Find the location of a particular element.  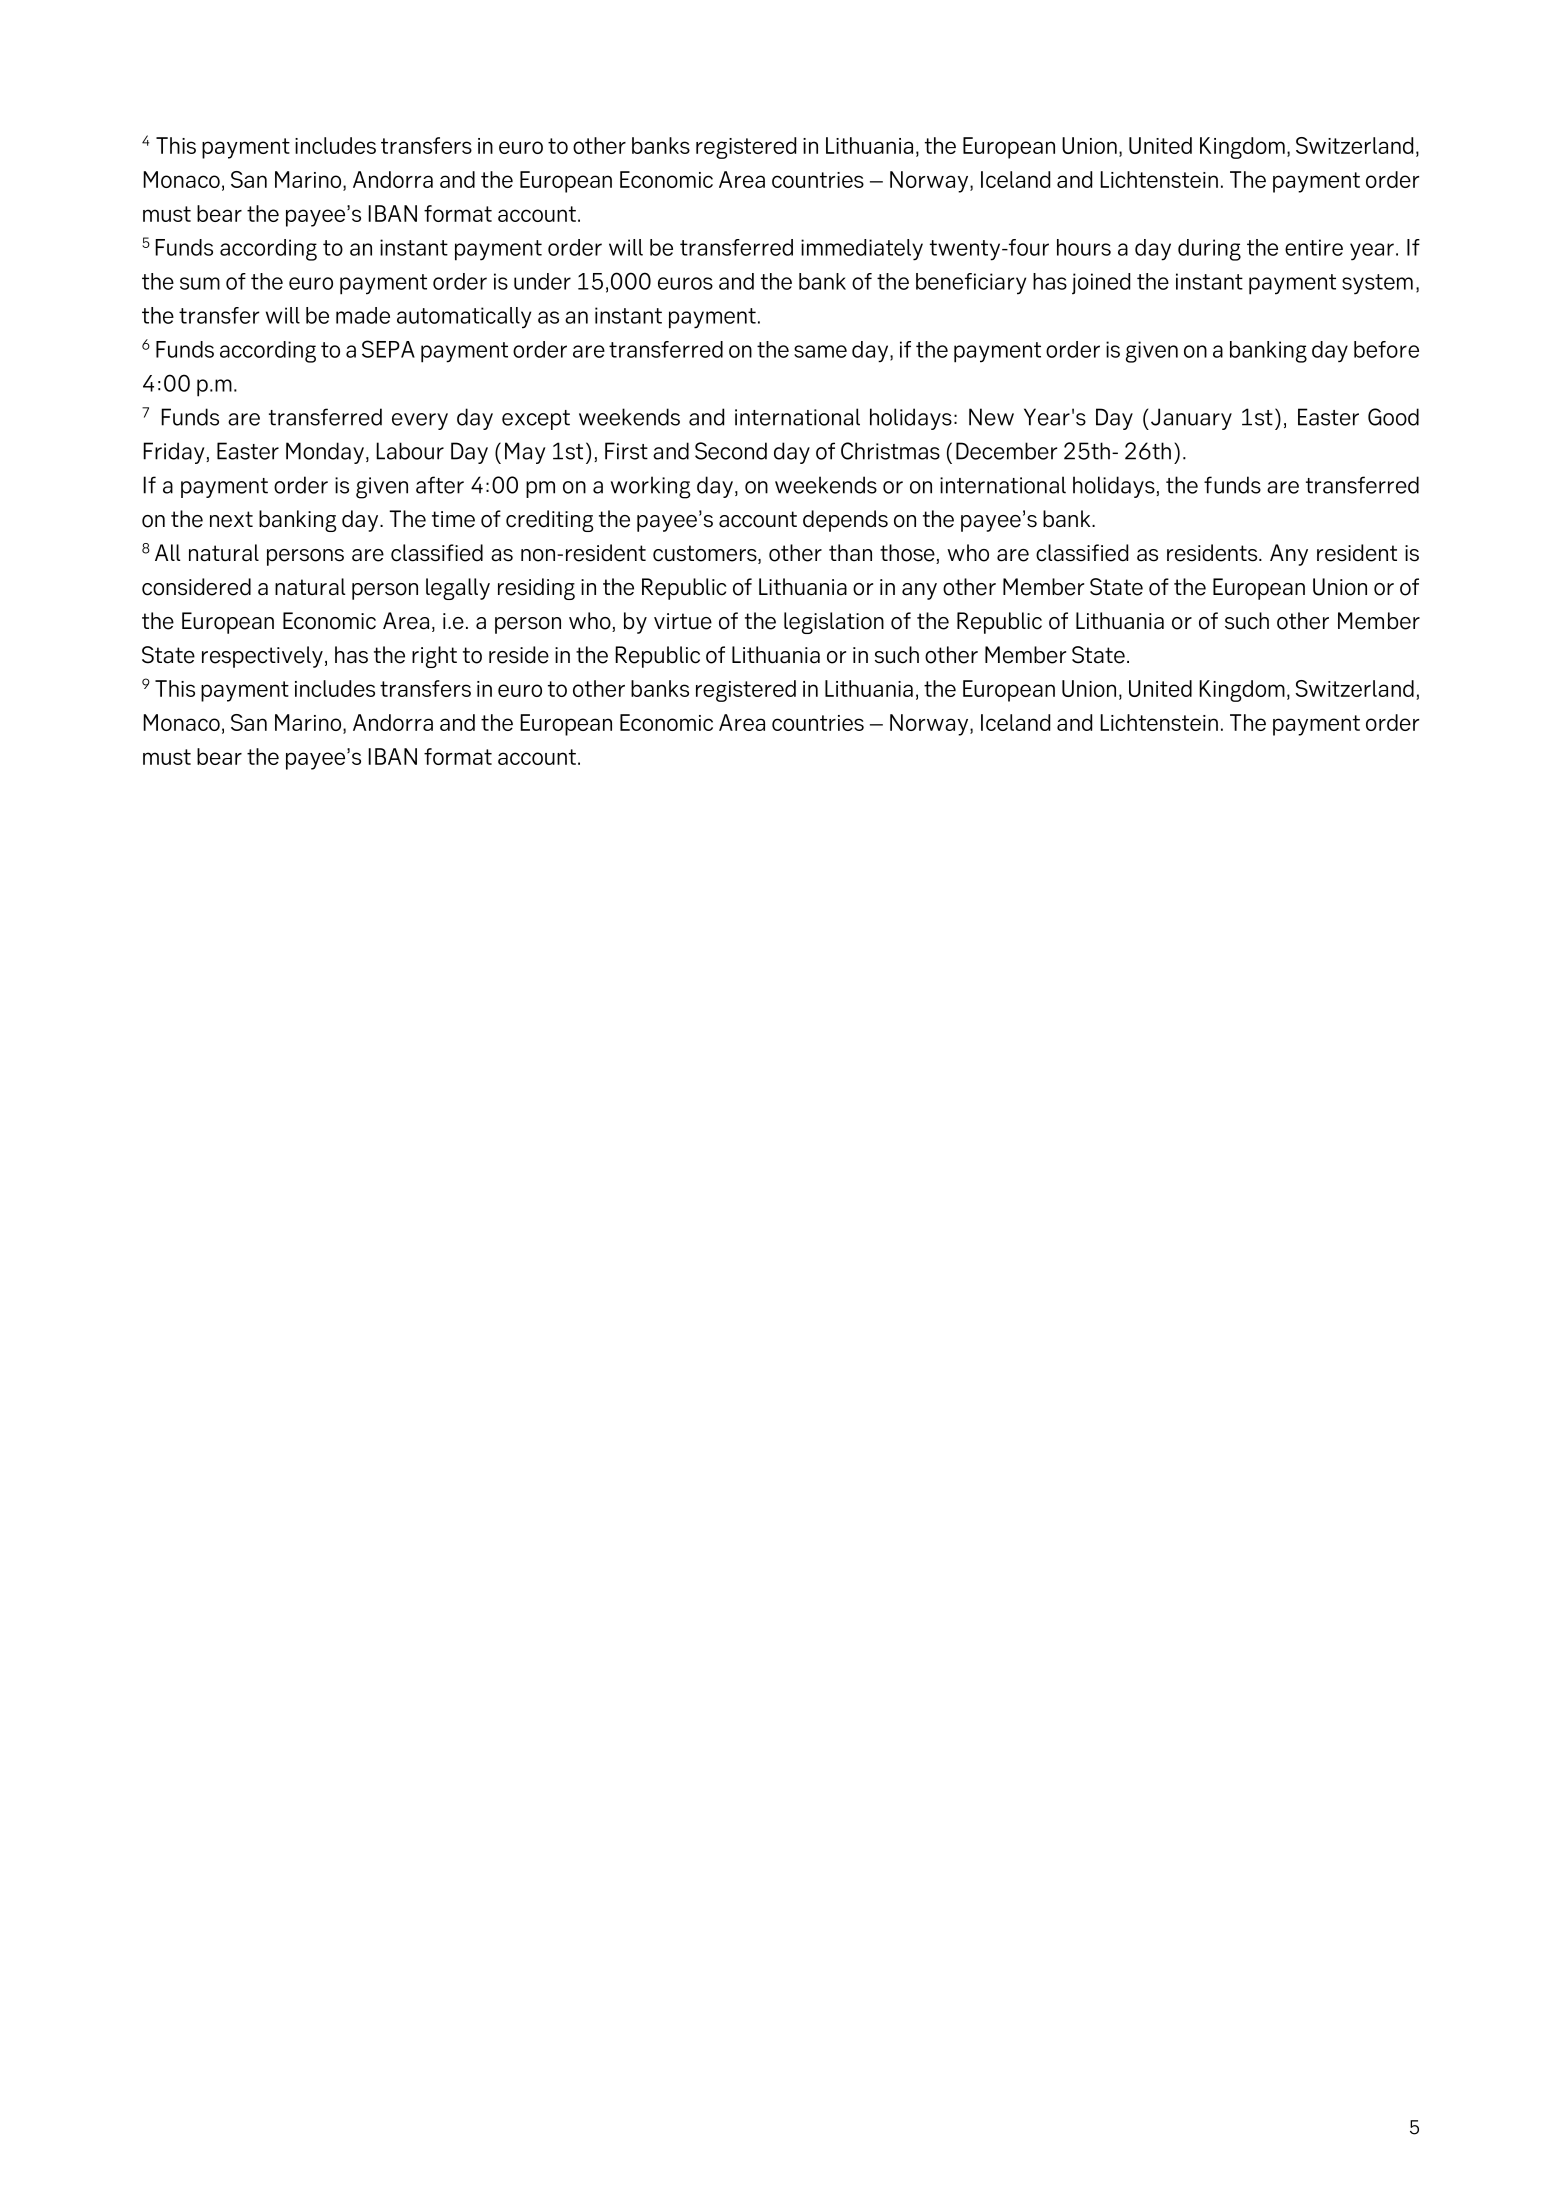

respectively is located at coordinates (262, 657).
